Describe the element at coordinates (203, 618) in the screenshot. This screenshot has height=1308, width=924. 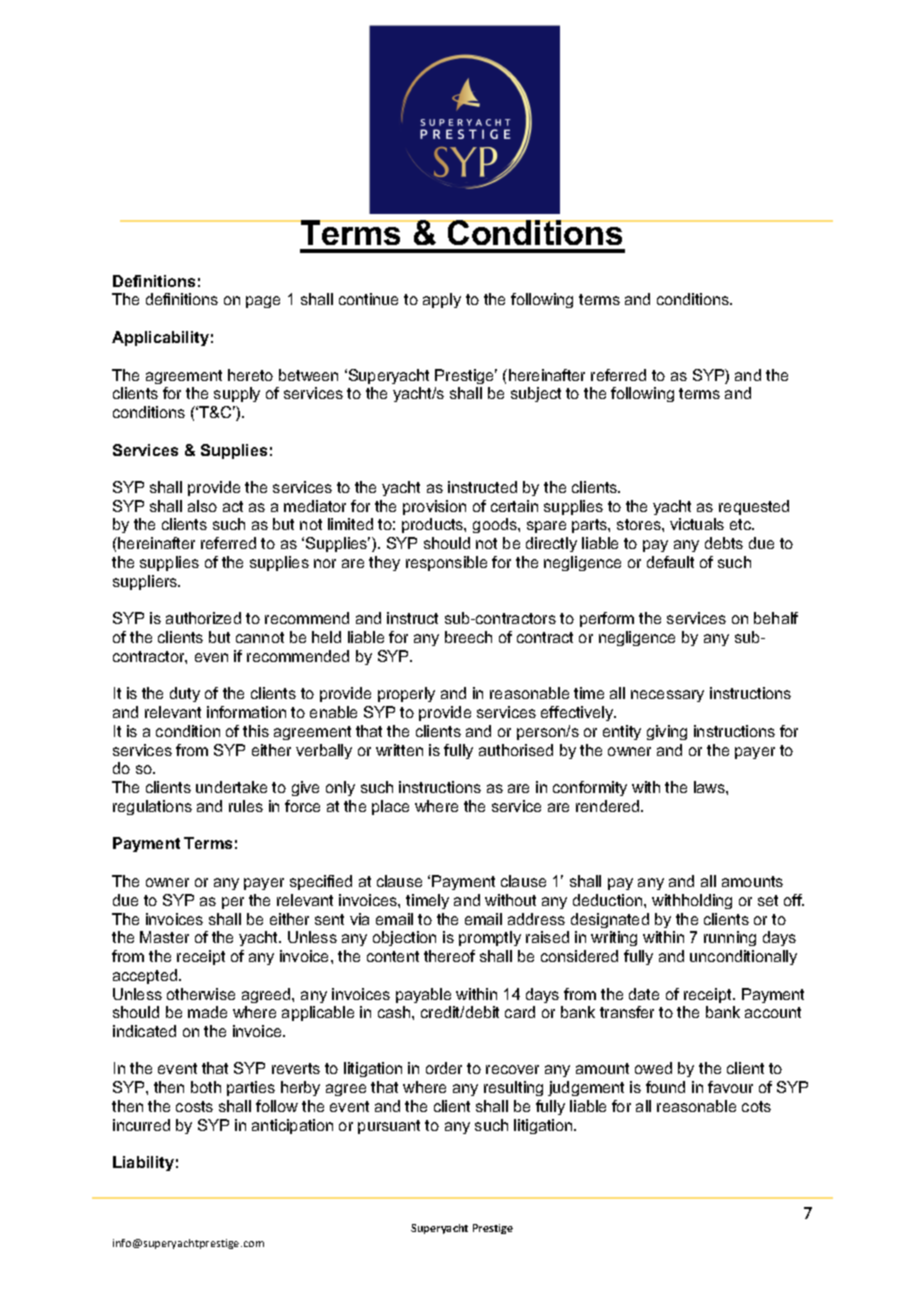
I see `authorized` at that location.
